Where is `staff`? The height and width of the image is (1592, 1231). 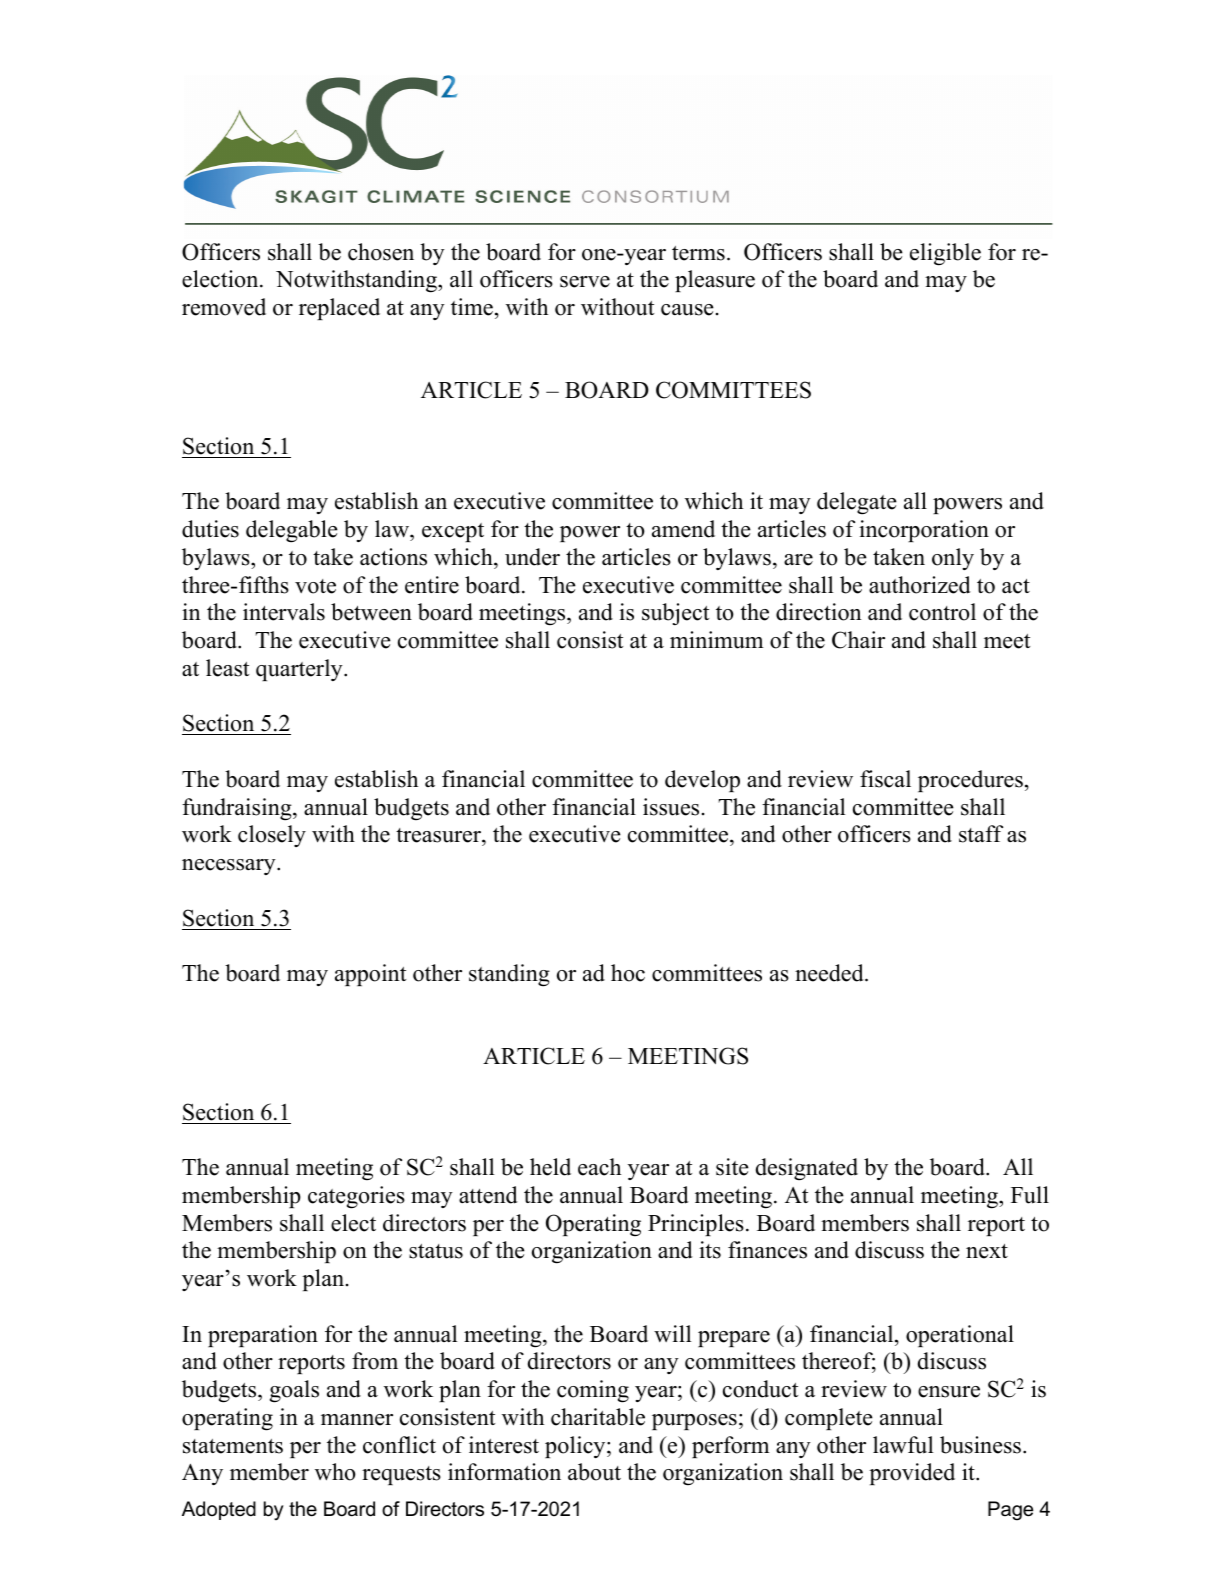 staff is located at coordinates (981, 834).
